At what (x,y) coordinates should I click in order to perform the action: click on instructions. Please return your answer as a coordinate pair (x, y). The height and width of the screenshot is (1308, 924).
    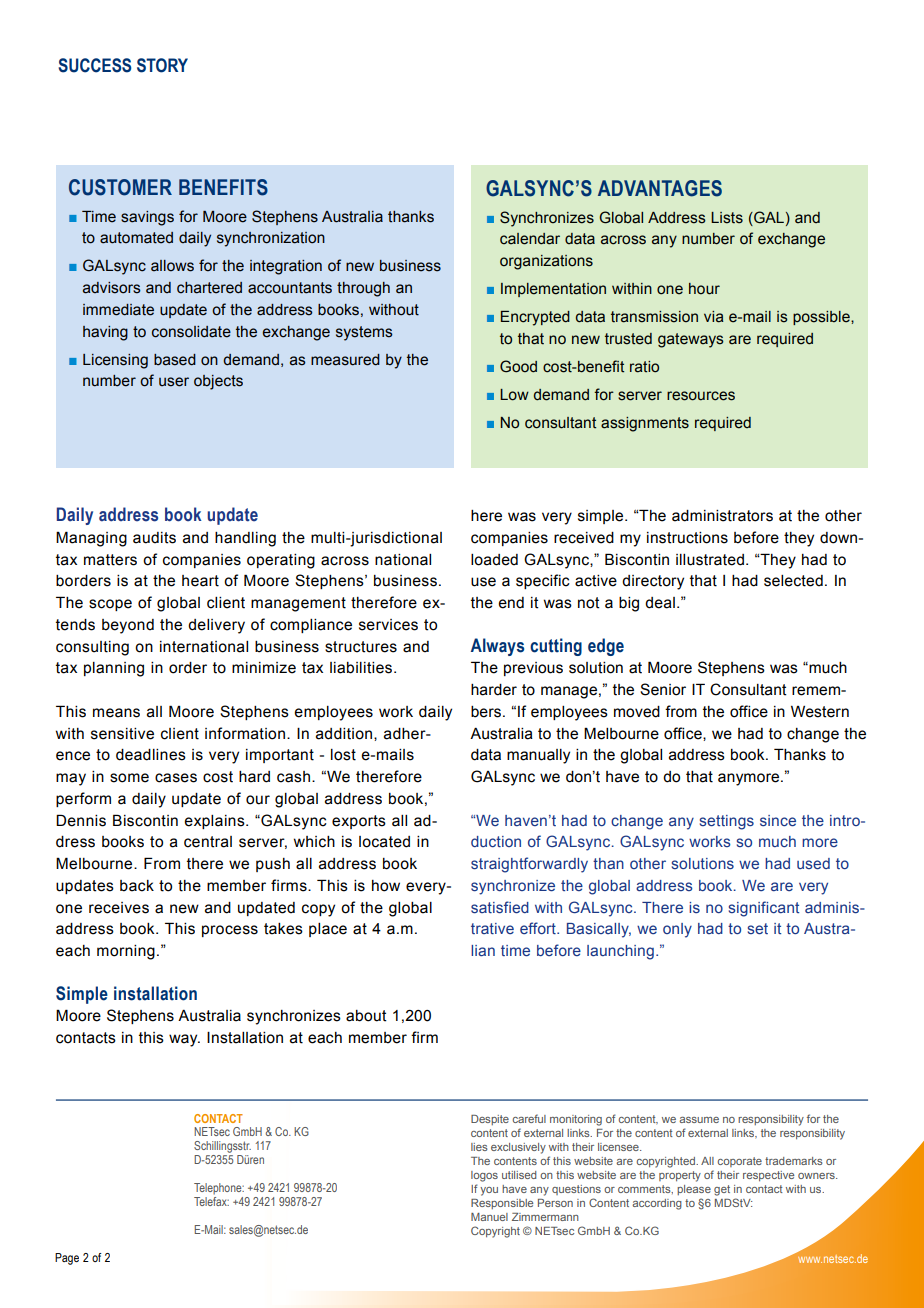
    Looking at the image, I should click on (687, 538).
